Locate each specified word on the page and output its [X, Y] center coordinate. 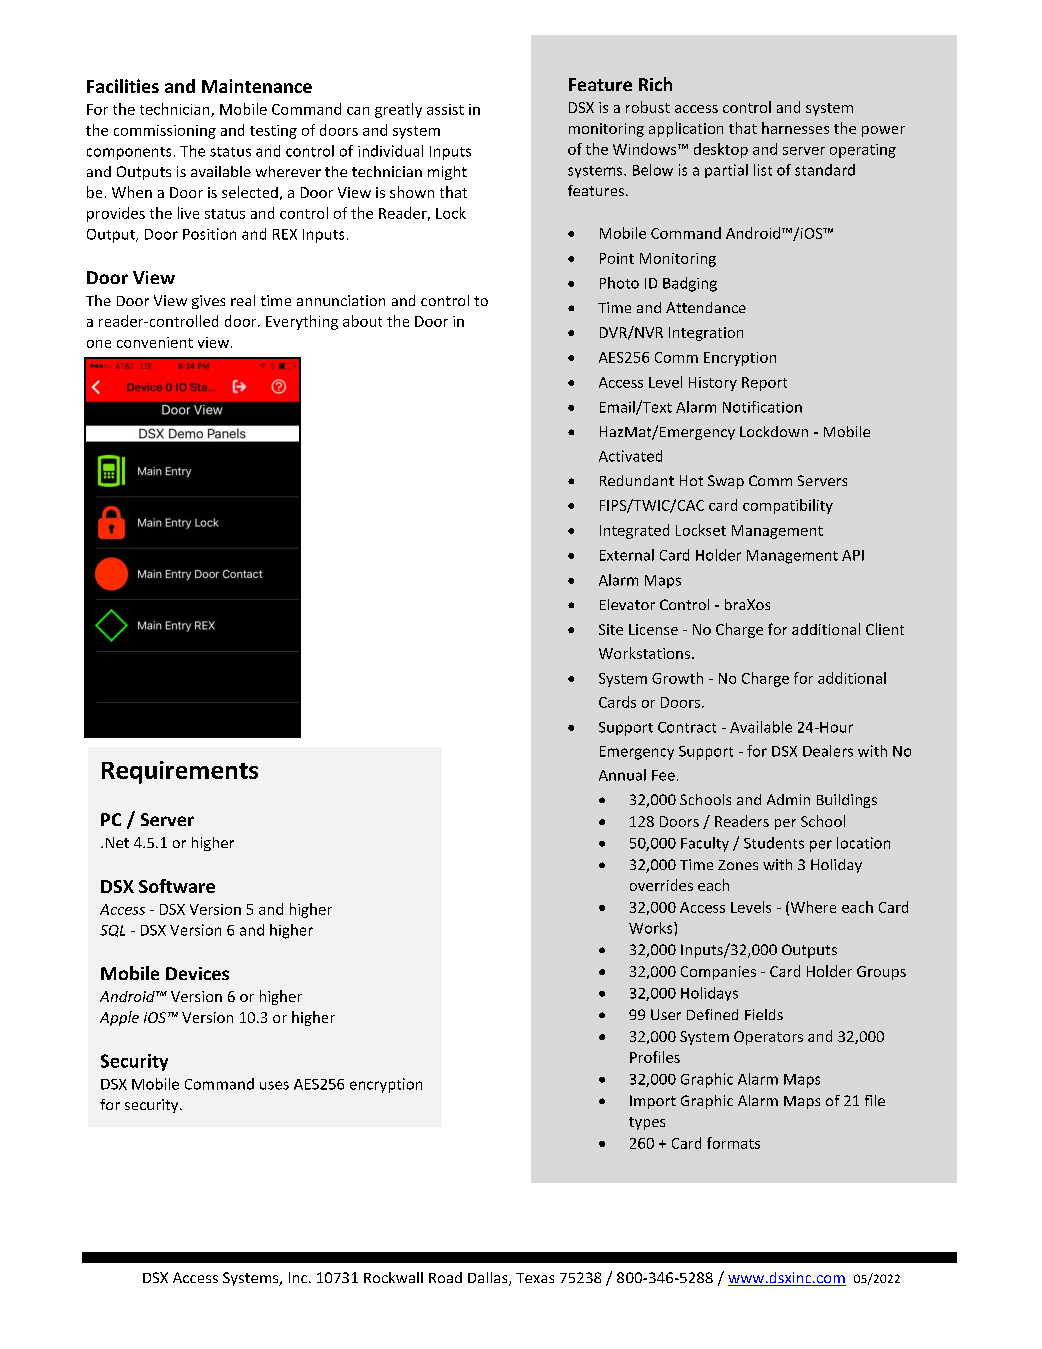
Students [774, 843]
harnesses [795, 128]
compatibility [788, 506]
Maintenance [257, 86]
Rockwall [393, 1277]
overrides [661, 885]
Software [177, 886]
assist [445, 109]
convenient [155, 342]
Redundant [637, 480]
